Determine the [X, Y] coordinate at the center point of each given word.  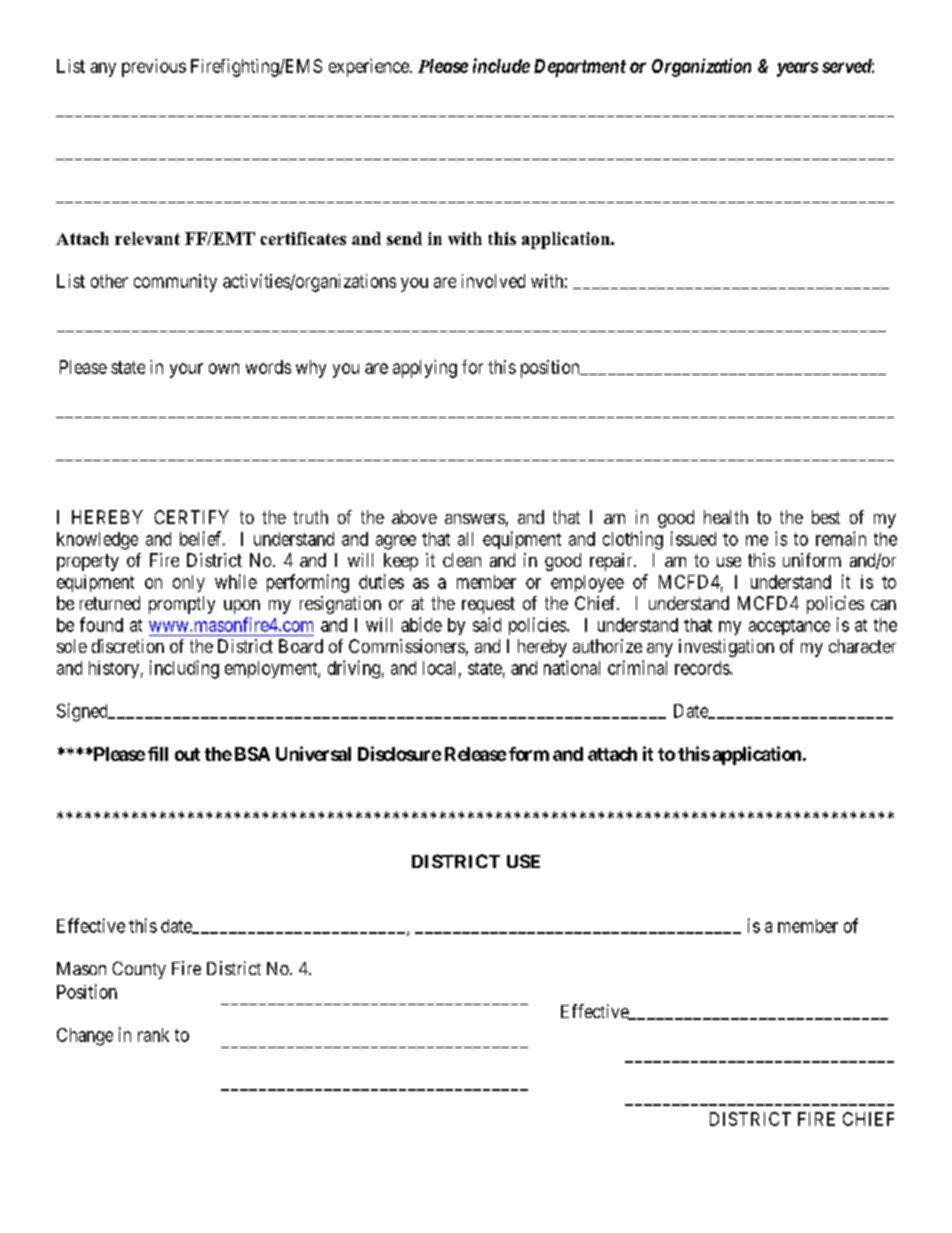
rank [153, 1035]
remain [841, 538]
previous [154, 68]
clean [462, 560]
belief [202, 538]
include [501, 65]
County [139, 970]
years [797, 69]
